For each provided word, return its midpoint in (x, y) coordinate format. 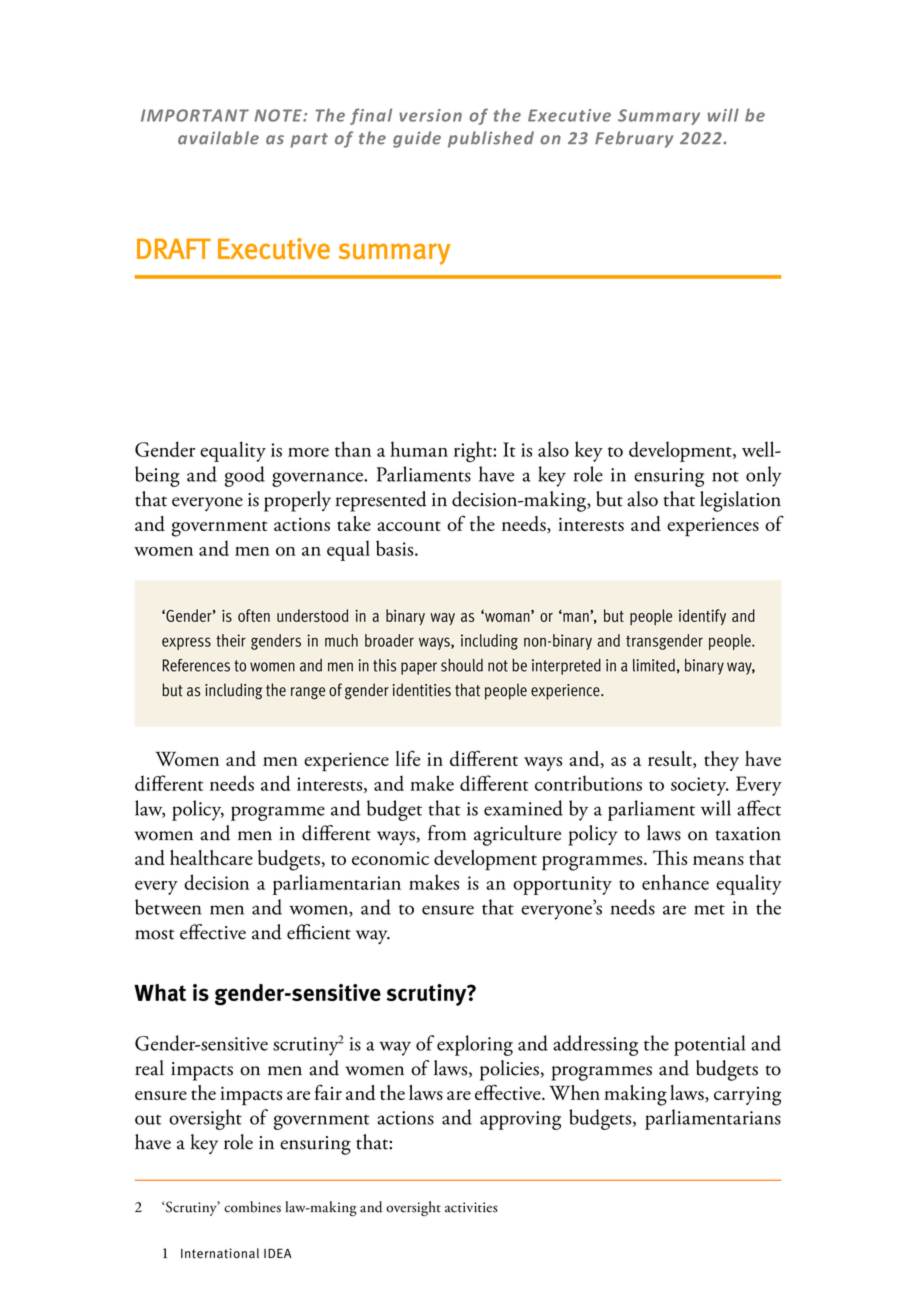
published (491, 139)
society (700, 786)
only (764, 476)
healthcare (211, 857)
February (634, 139)
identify (702, 617)
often (254, 615)
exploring (475, 1045)
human (419, 449)
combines (252, 1207)
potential (709, 1045)
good (245, 476)
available (218, 138)
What (160, 992)
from (447, 833)
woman (507, 616)
